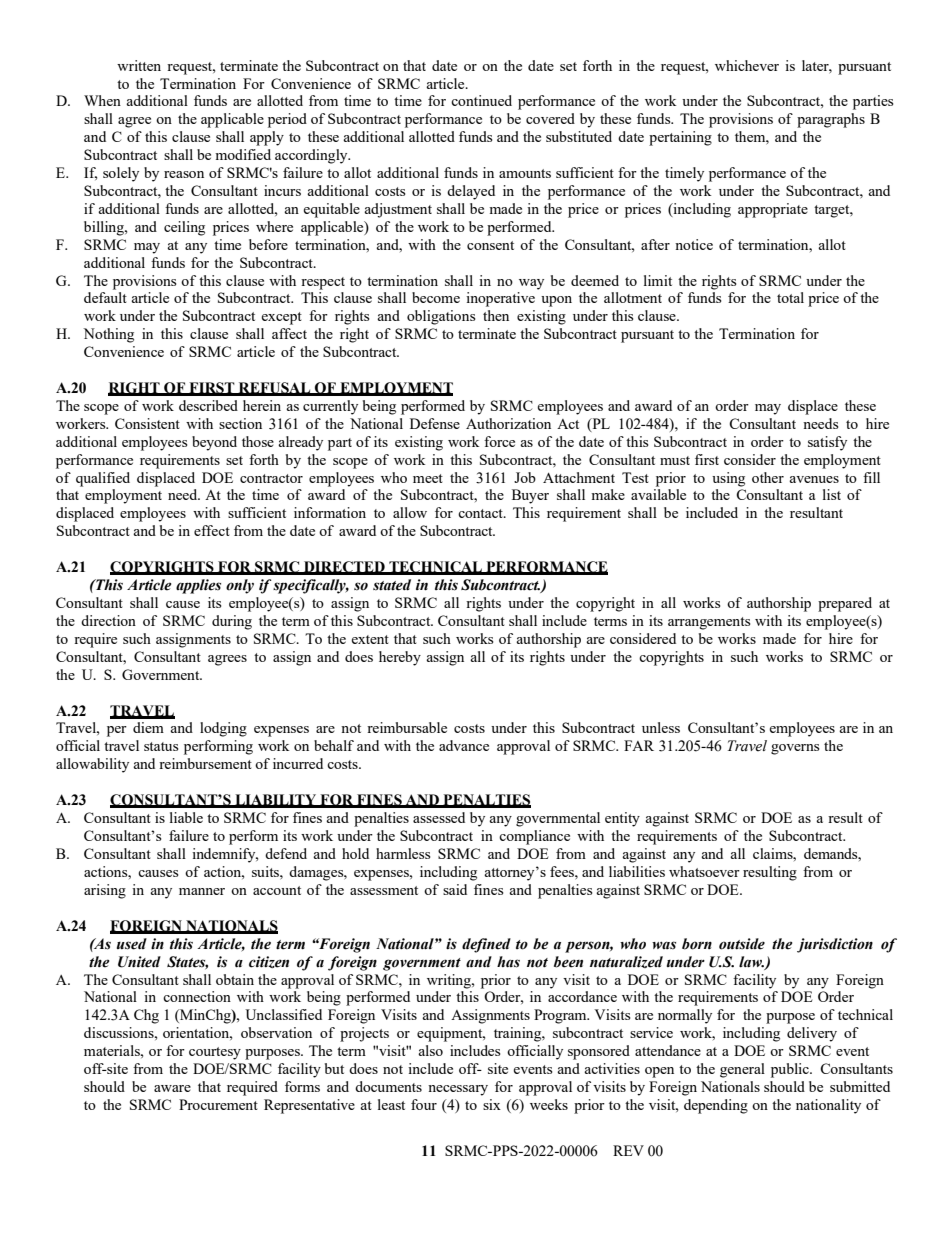 This document has height=1233, width=952. I want to click on applies, so click(198, 586).
